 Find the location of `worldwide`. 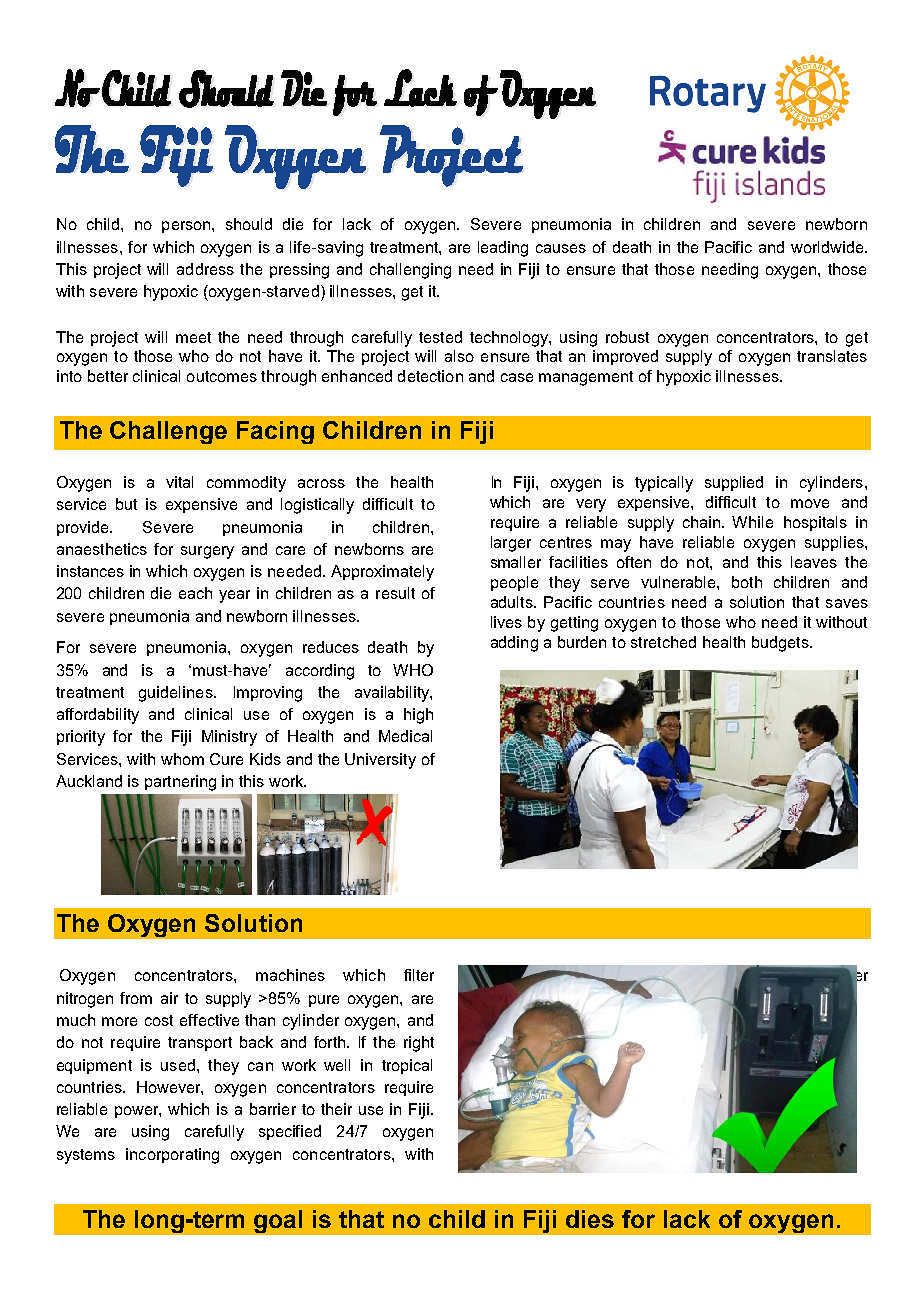

worldwide is located at coordinates (828, 247).
